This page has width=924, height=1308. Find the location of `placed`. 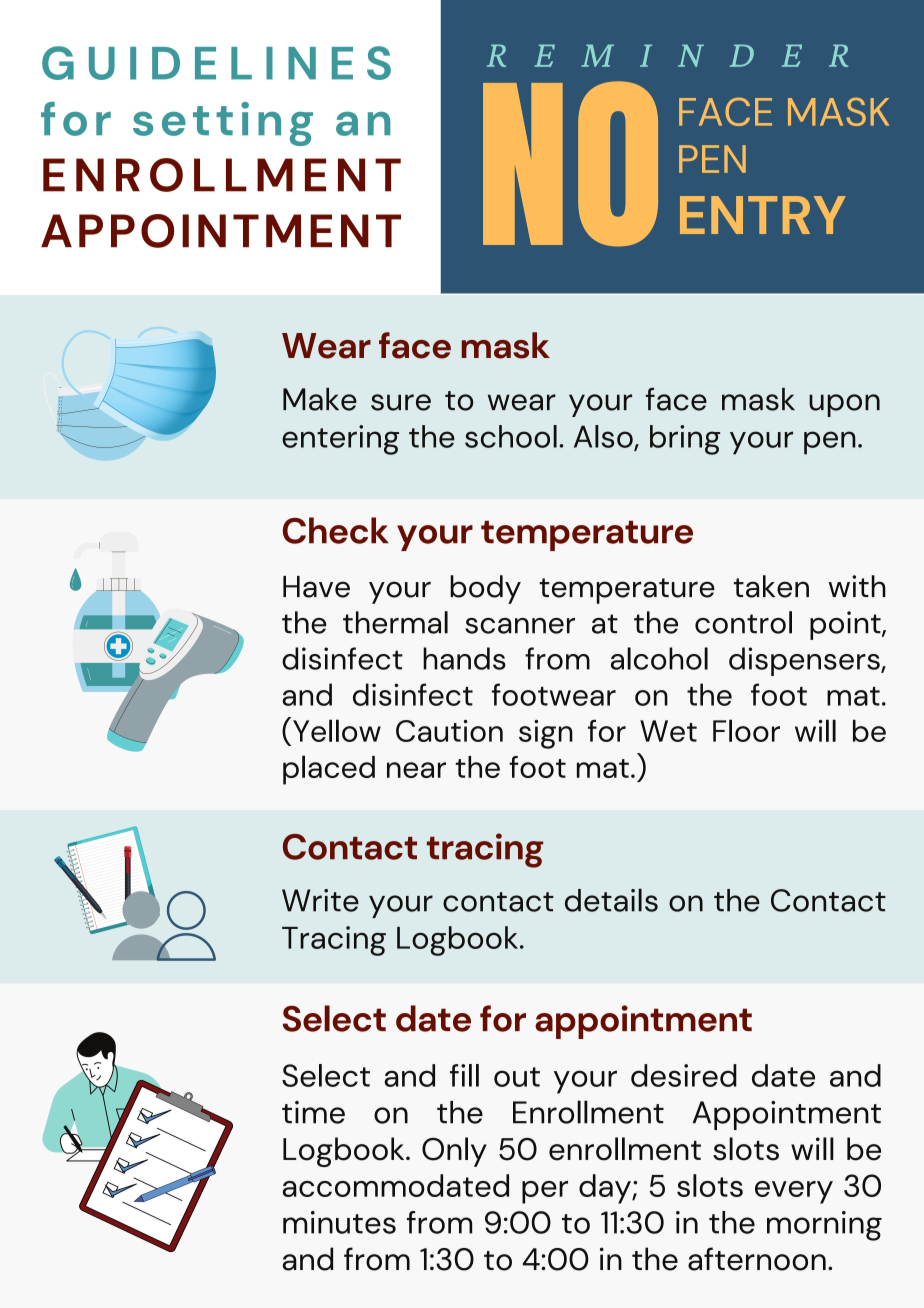

placed is located at coordinates (329, 770).
